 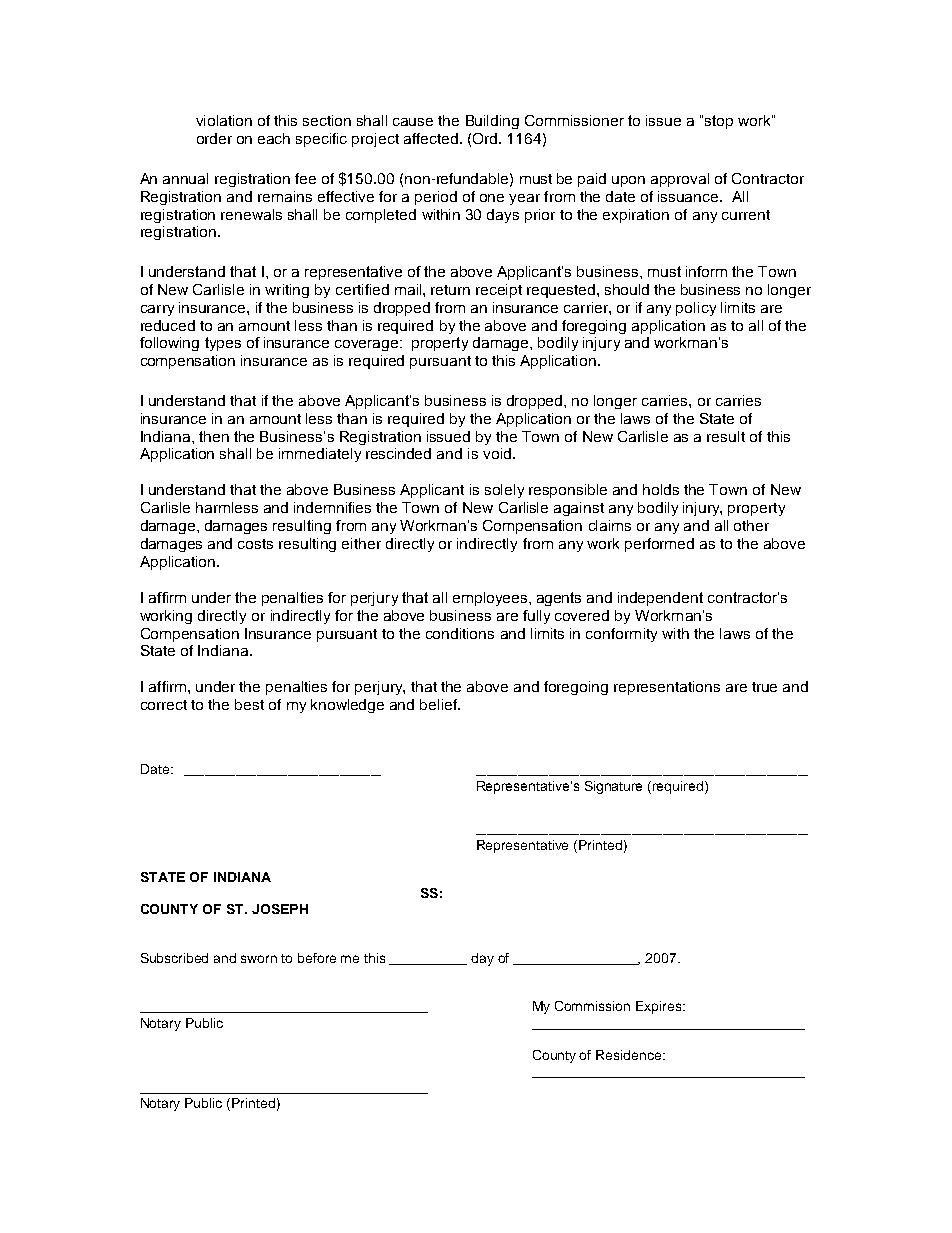 What do you see at coordinates (696, 309) in the image?
I see `policy` at bounding box center [696, 309].
